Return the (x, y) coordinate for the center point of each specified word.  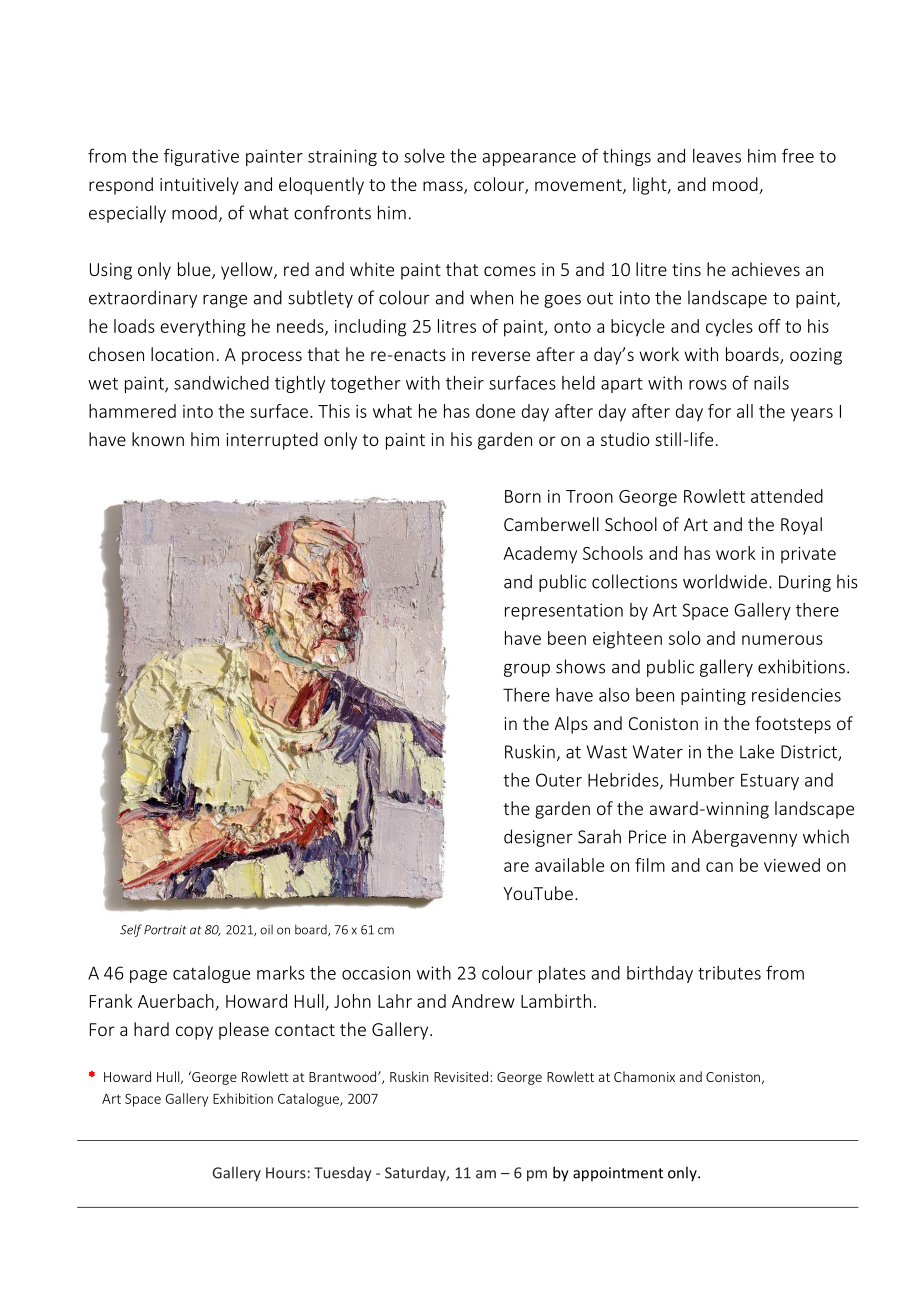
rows (708, 385)
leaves (717, 156)
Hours (286, 1173)
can (719, 867)
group (527, 670)
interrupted (272, 441)
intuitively (199, 186)
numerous (782, 640)
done (495, 411)
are (516, 867)
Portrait (165, 930)
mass (444, 187)
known (158, 439)
